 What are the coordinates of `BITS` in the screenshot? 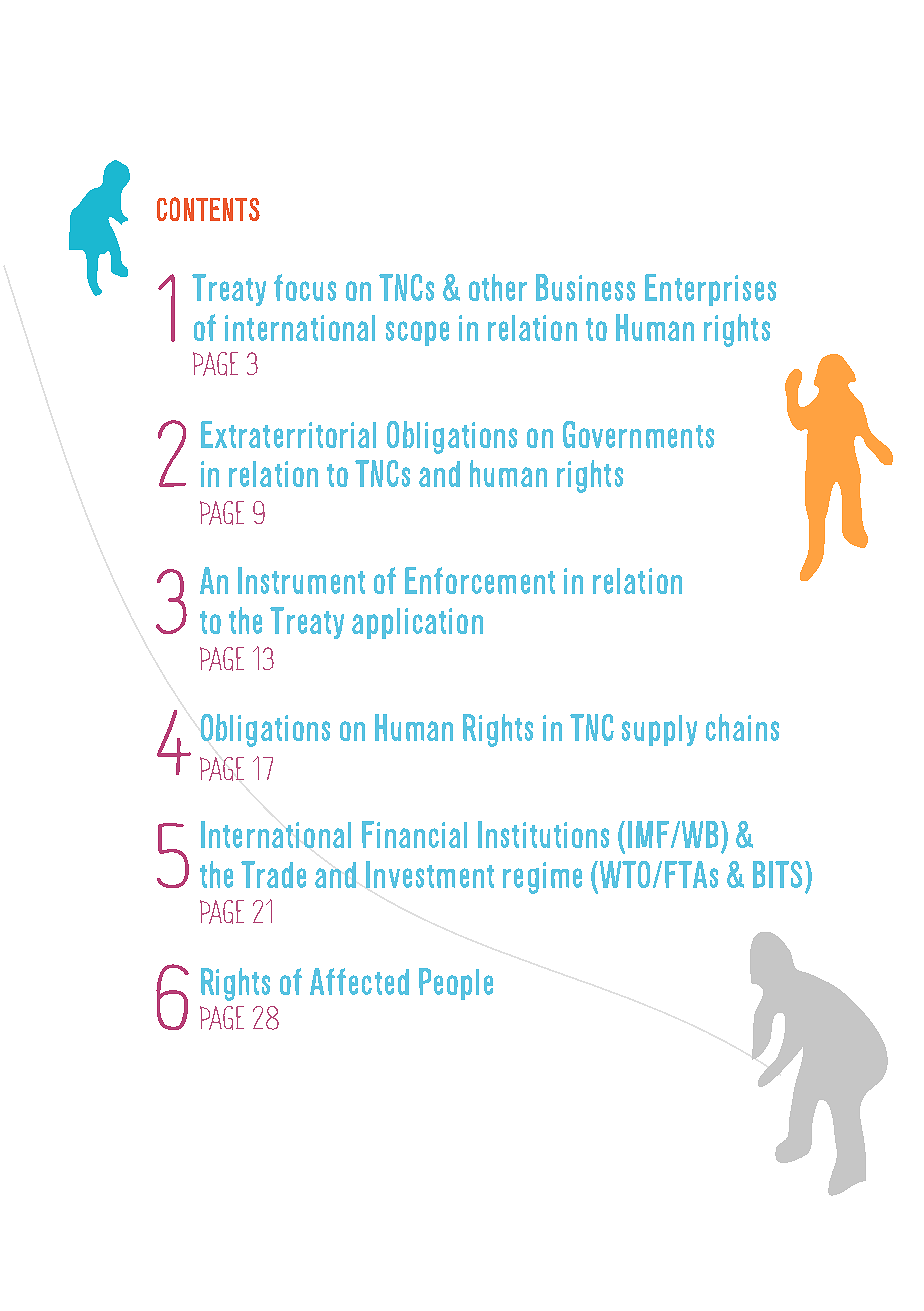 It's located at (779, 874).
